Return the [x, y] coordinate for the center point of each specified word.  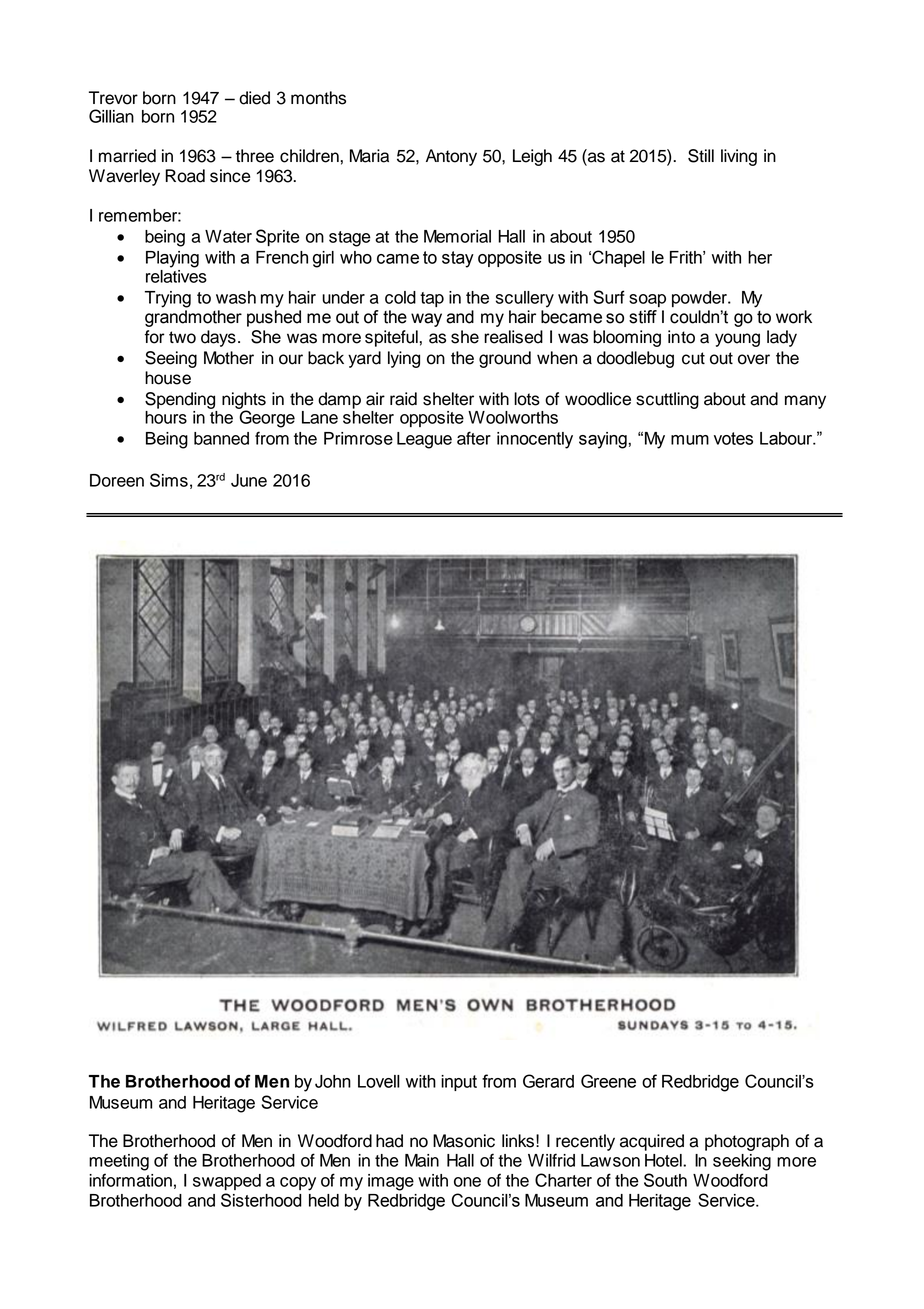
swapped [227, 1182]
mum [690, 440]
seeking [742, 1162]
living [739, 157]
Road [185, 176]
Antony [451, 157]
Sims [169, 480]
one [467, 1182]
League [424, 440]
